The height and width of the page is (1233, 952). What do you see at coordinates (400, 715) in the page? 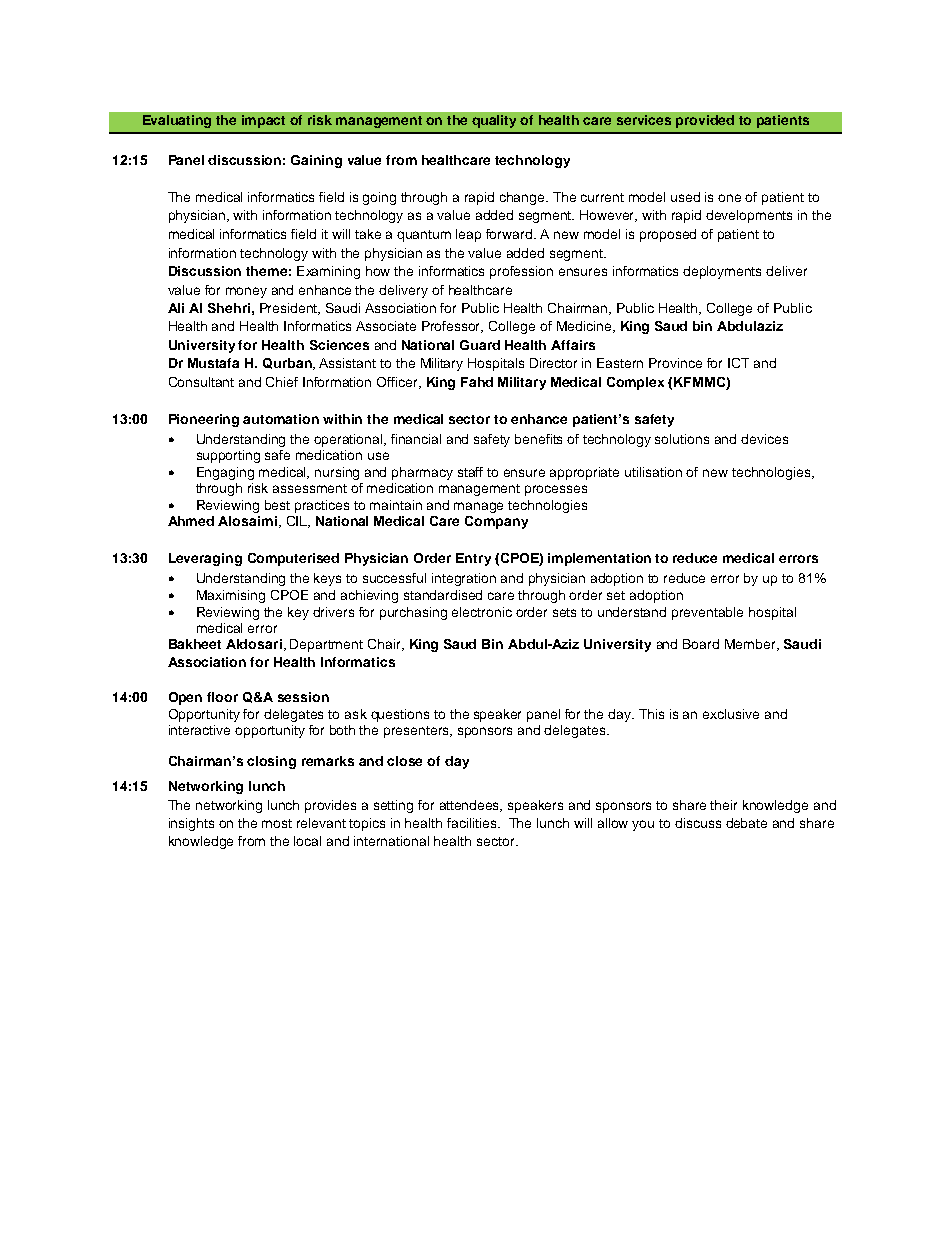
I see `questions` at bounding box center [400, 715].
